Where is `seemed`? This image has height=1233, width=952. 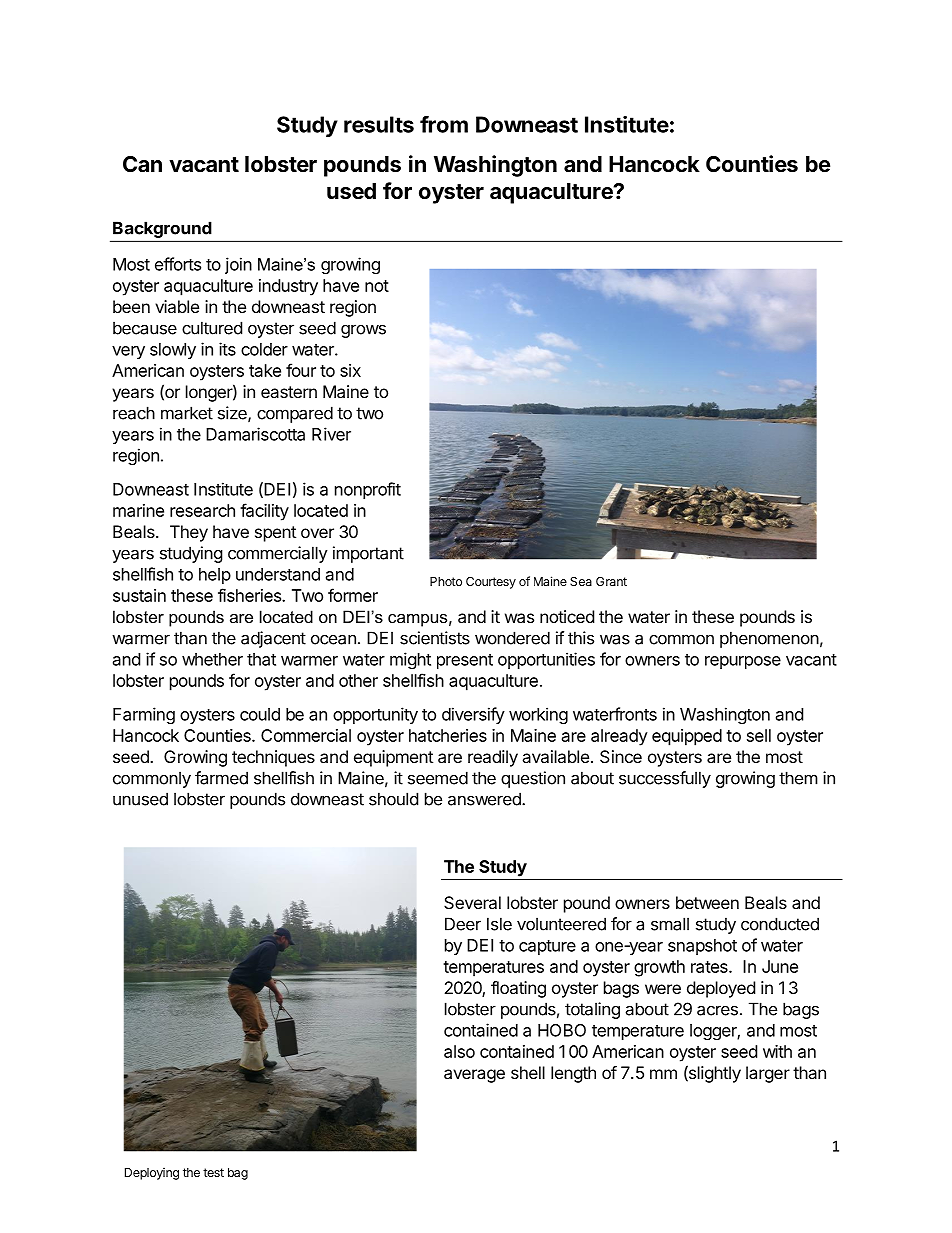
seemed is located at coordinates (438, 778).
